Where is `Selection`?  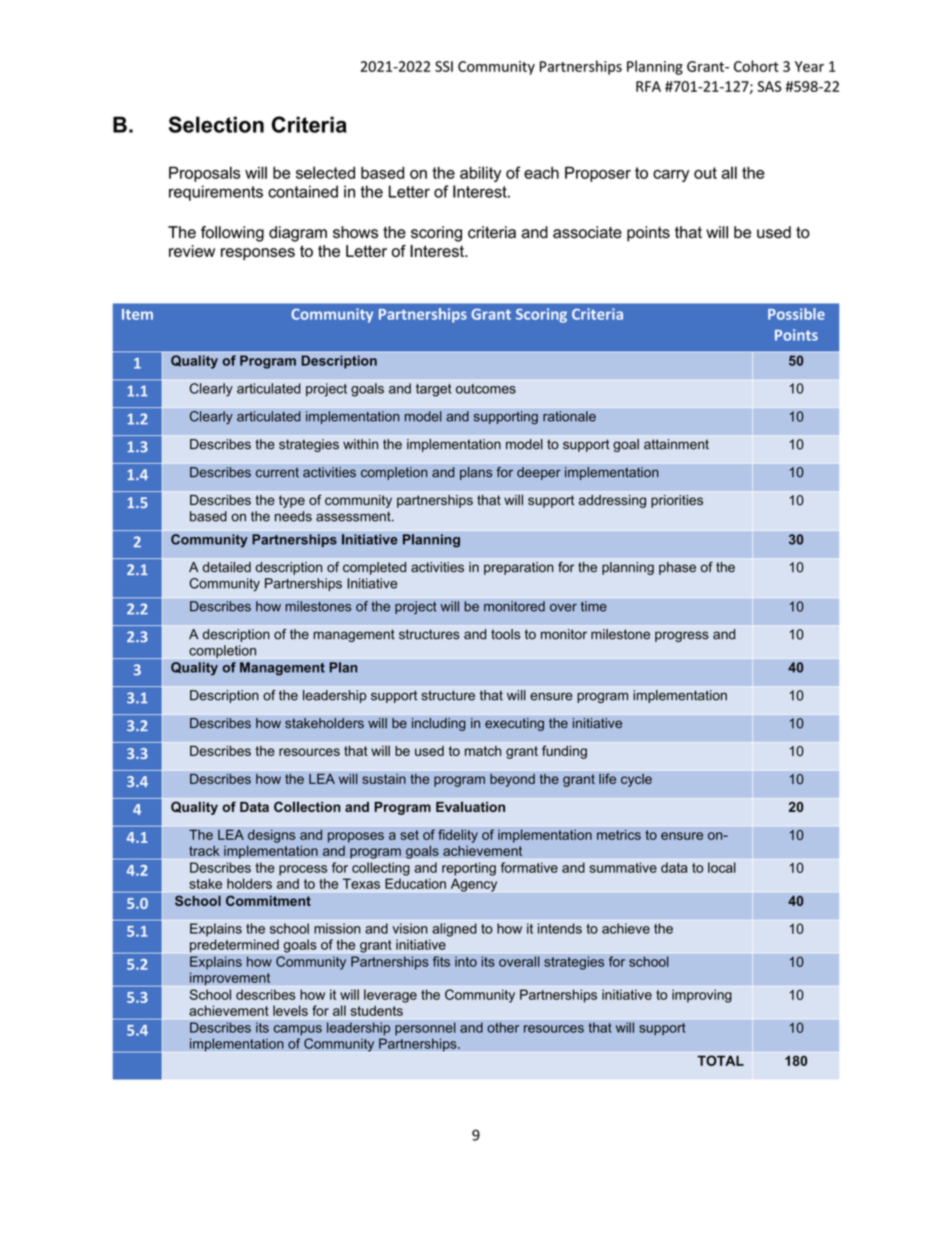 Selection is located at coordinates (216, 124).
